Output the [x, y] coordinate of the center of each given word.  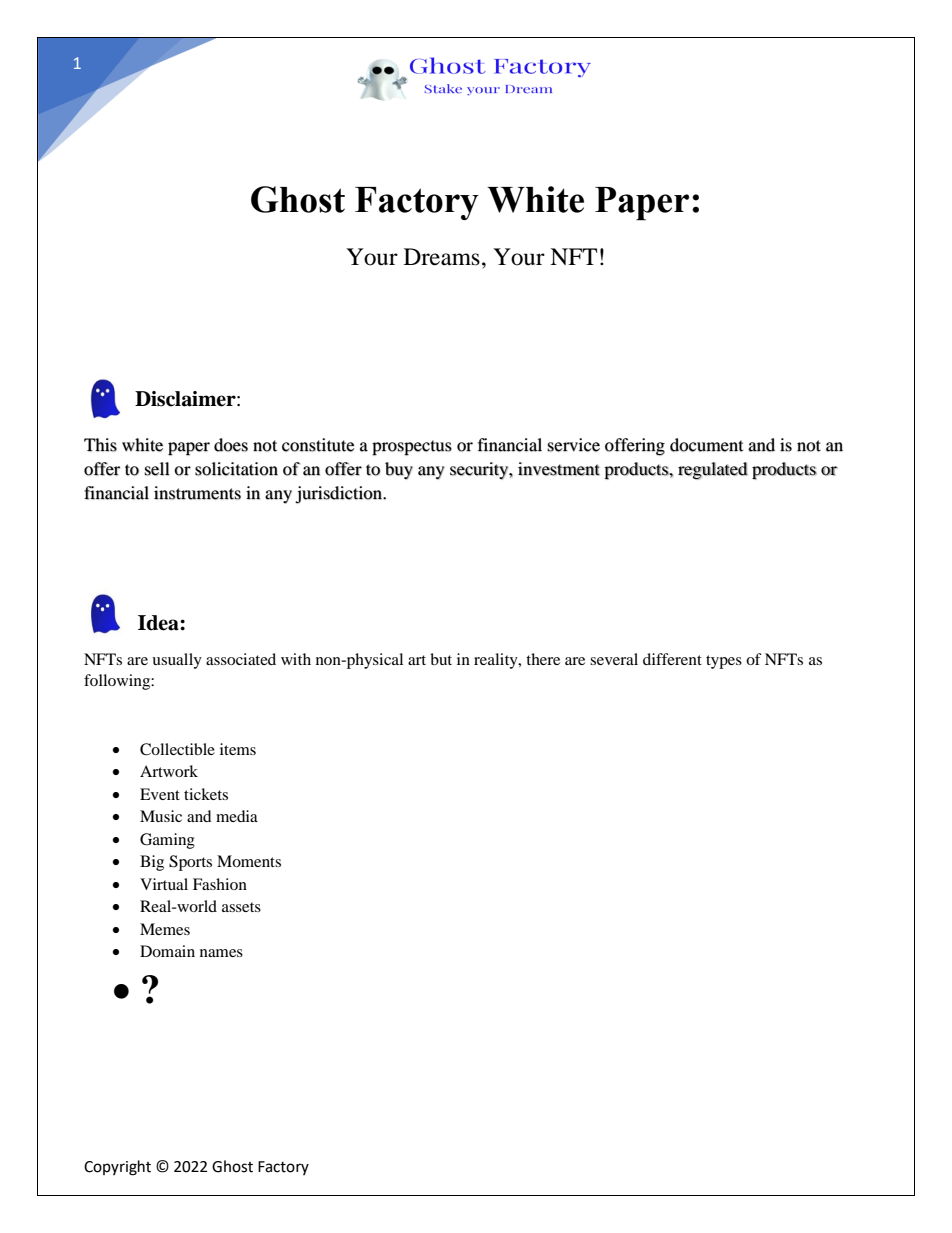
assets [241, 907]
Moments [249, 861]
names [221, 953]
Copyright [117, 1168]
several [614, 659]
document [706, 445]
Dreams [442, 257]
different [672, 659]
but [441, 659]
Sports [190, 863]
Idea [159, 623]
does [231, 445]
